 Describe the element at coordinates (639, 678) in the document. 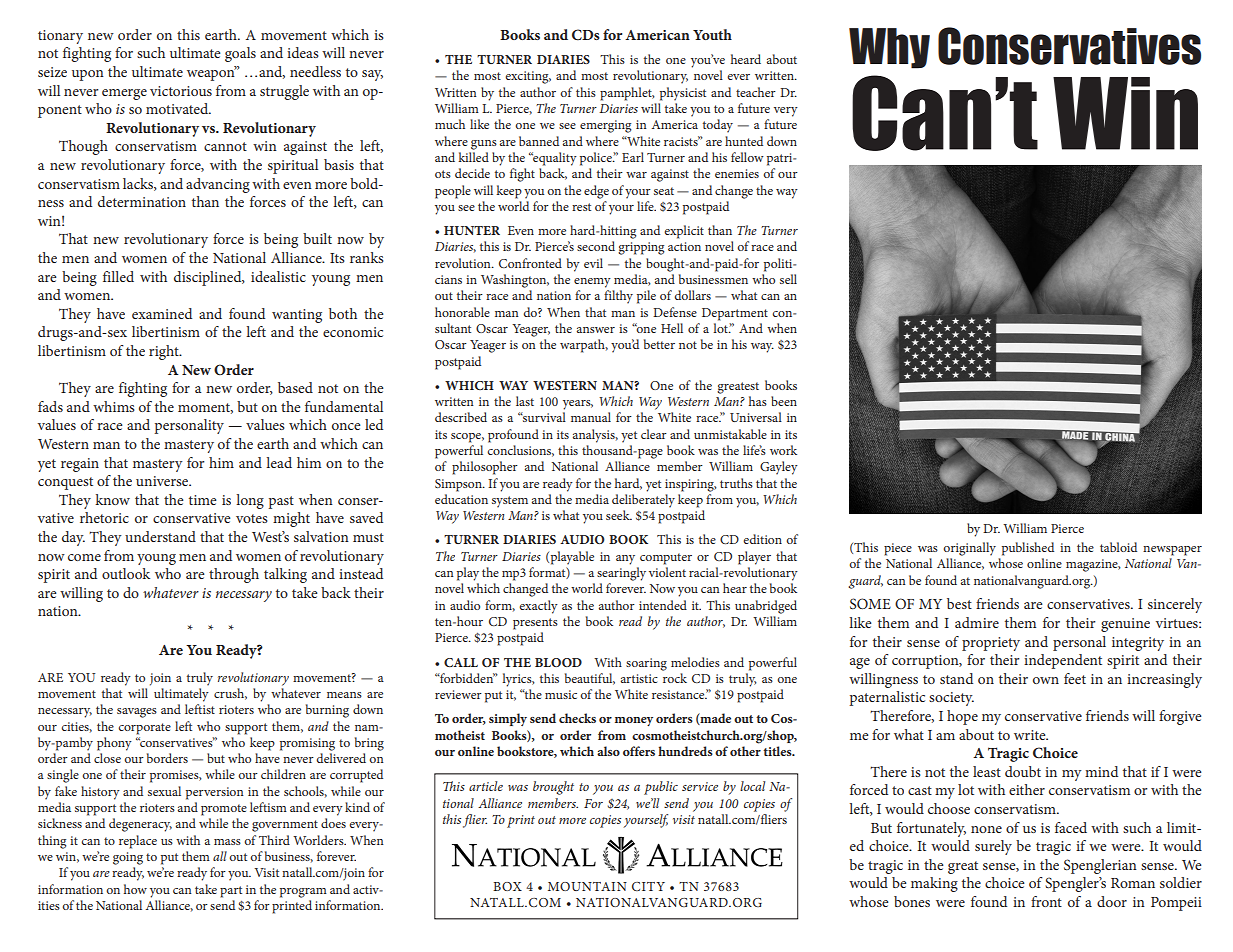

I see `artistic` at that location.
